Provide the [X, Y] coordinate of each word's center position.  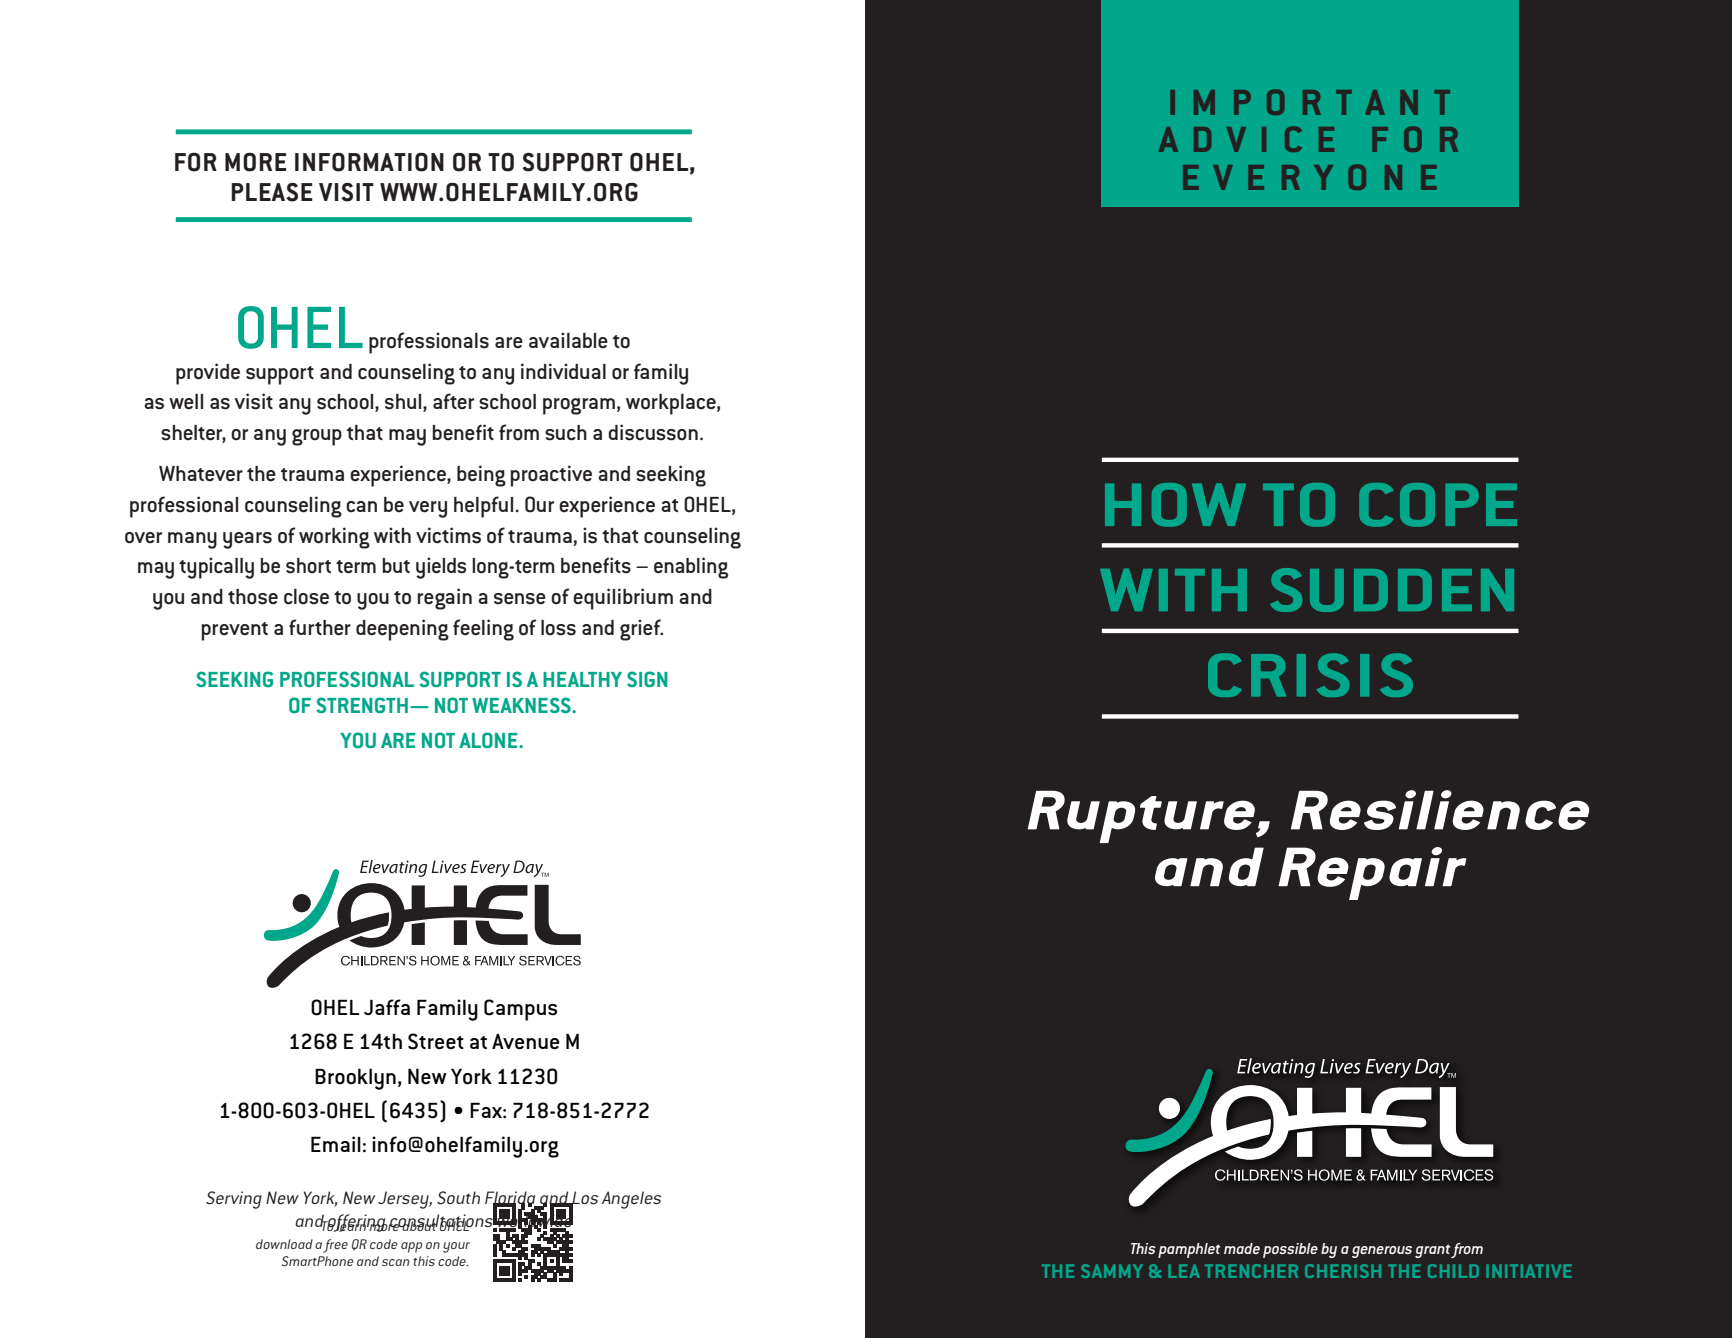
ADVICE [1246, 139]
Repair [1372, 873]
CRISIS [1310, 675]
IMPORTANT [1310, 102]
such [566, 433]
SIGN [647, 679]
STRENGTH [363, 705]
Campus [521, 1010]
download [284, 1244]
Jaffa [387, 1007]
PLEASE [271, 192]
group [317, 437]
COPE [1438, 505]
